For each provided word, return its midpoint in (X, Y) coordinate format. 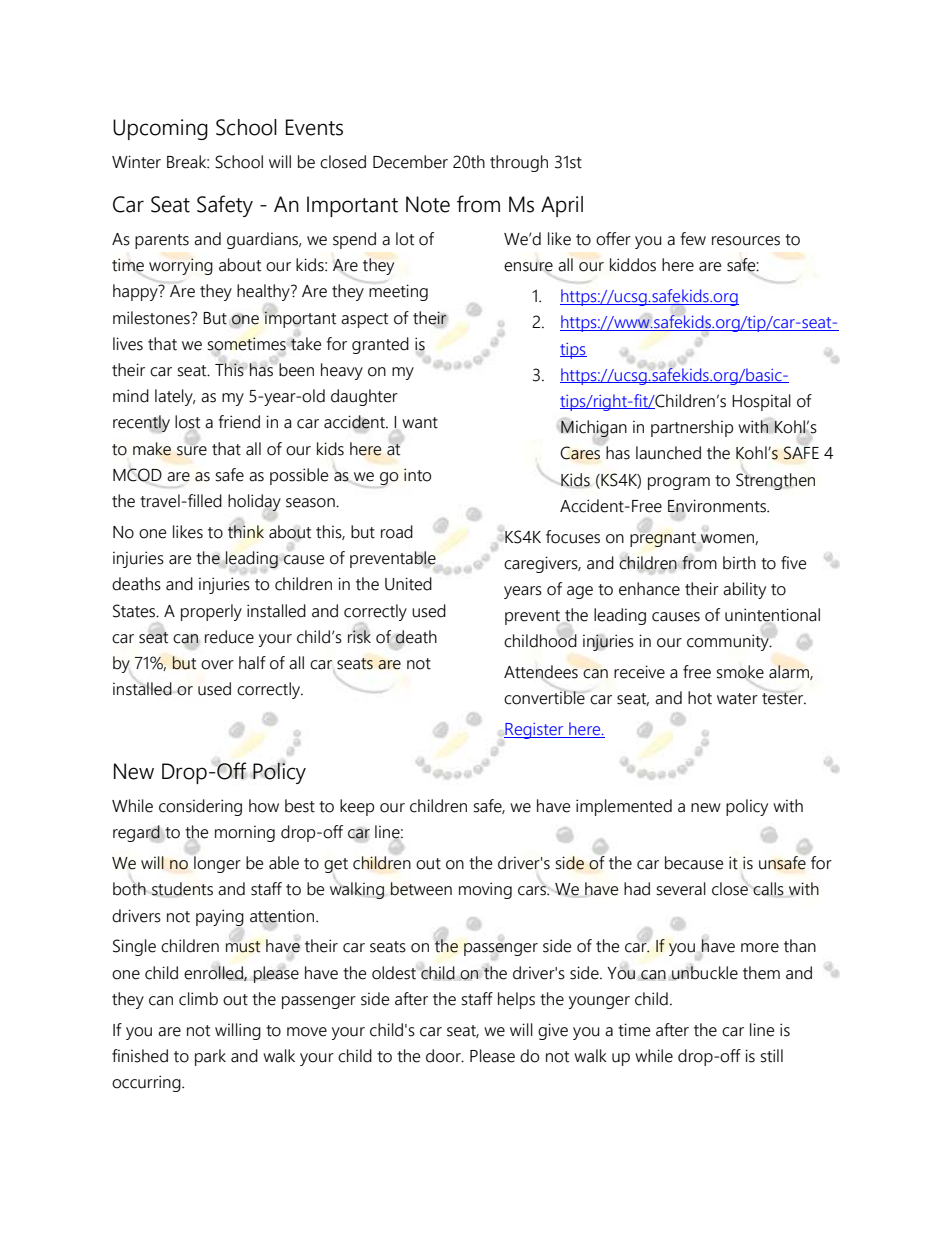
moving (485, 890)
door (444, 1056)
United (408, 584)
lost (187, 423)
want (420, 423)
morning (245, 834)
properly (211, 612)
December (410, 162)
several (681, 889)
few (693, 239)
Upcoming (160, 129)
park (210, 1057)
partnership (692, 428)
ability (744, 590)
